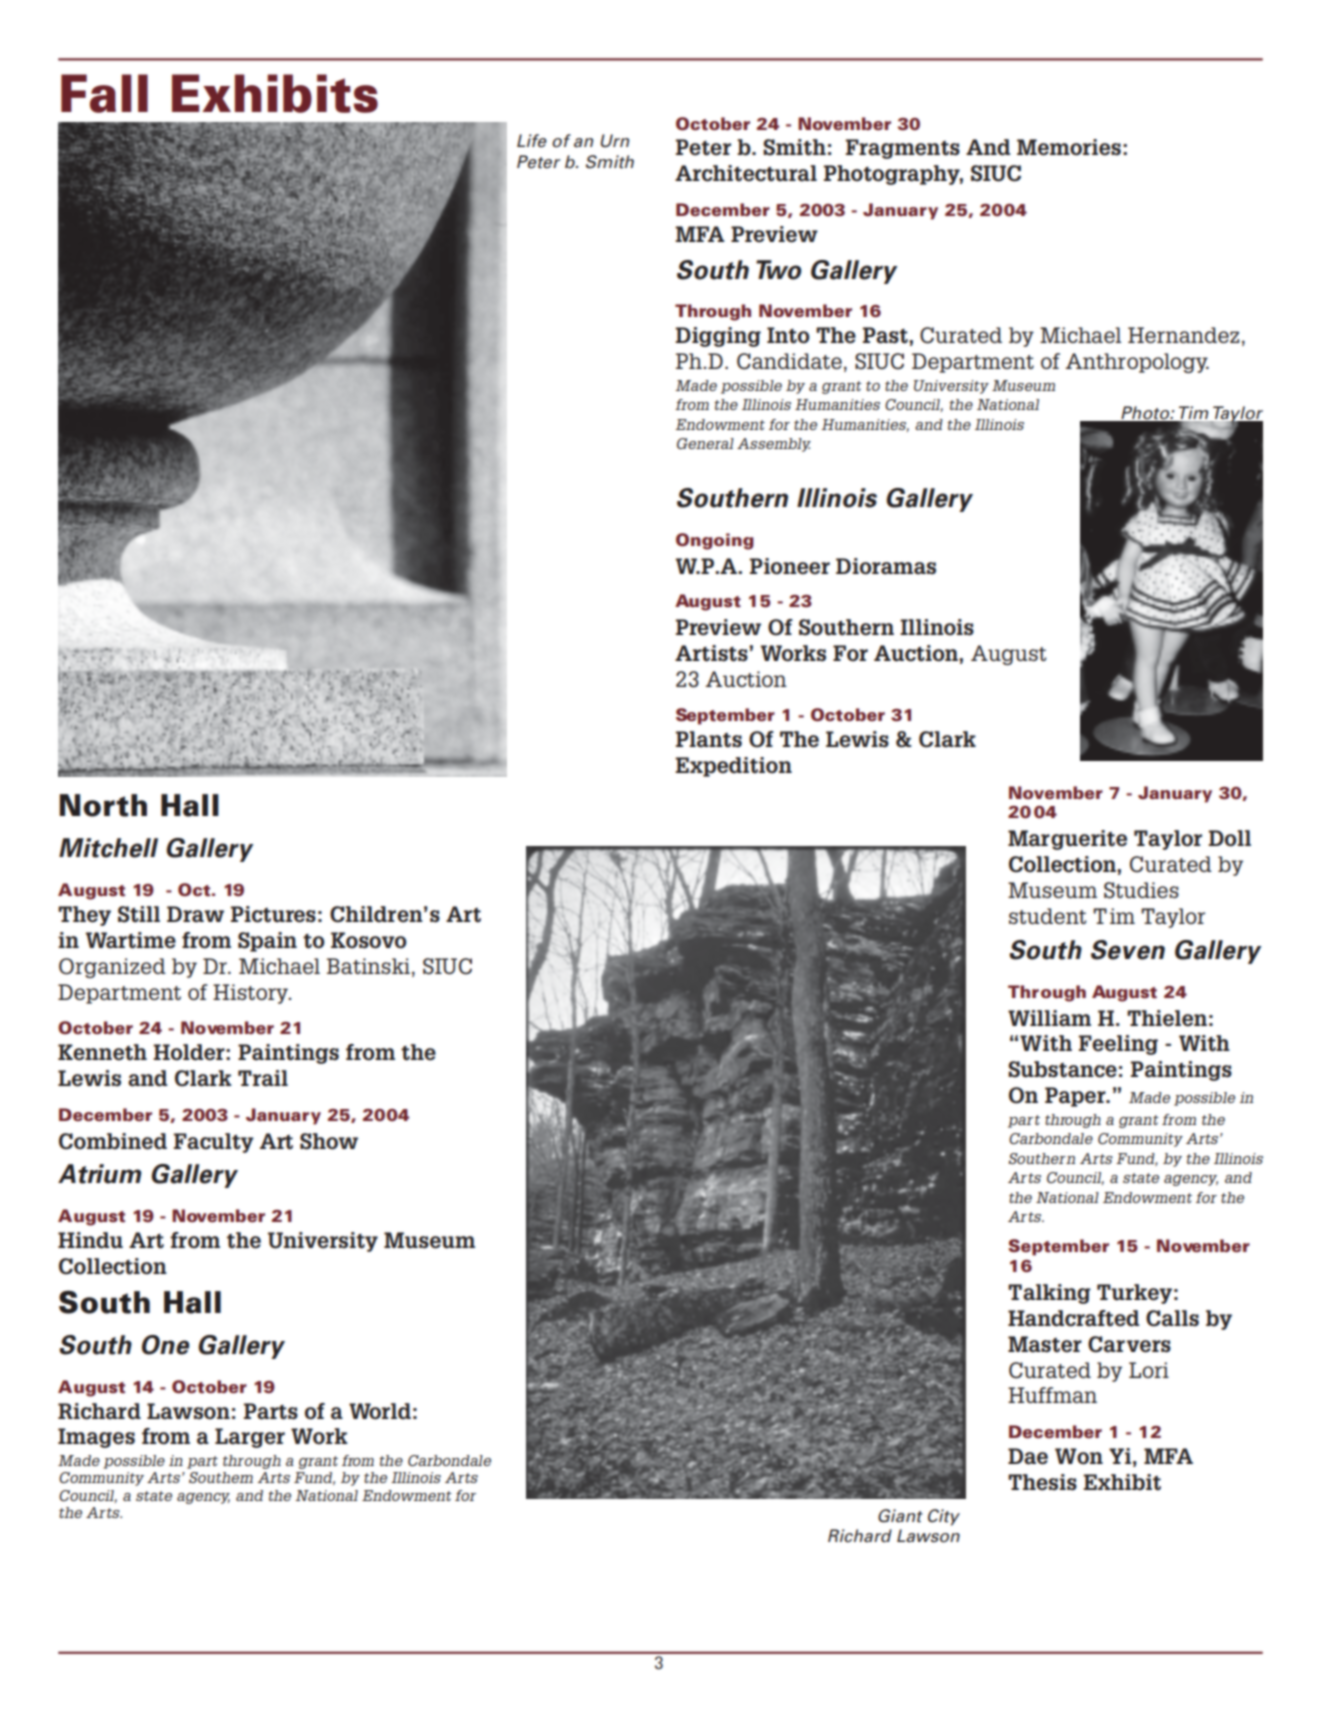  I want to click on Memories, so click(1069, 147).
